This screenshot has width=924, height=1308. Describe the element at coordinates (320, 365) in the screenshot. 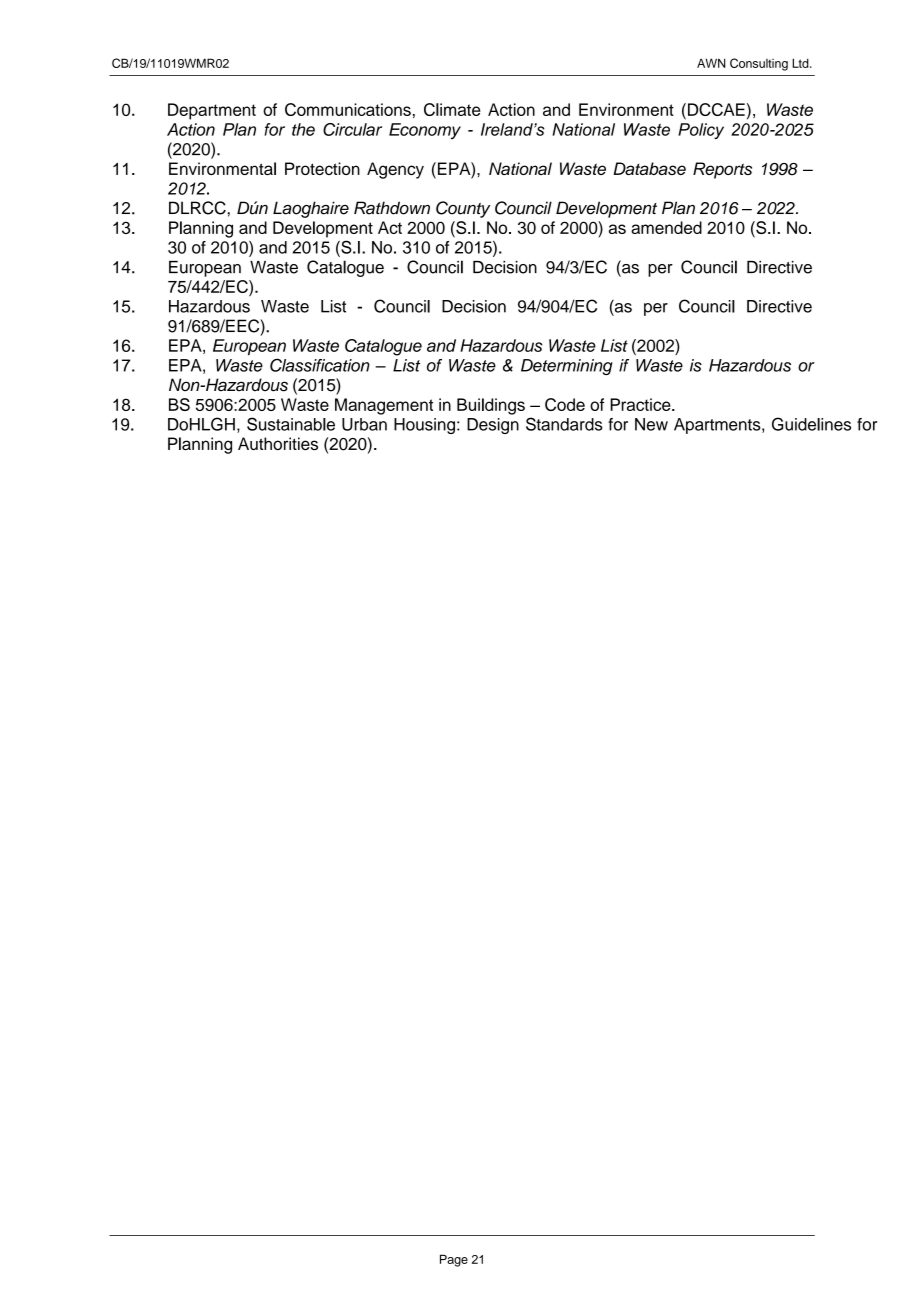

I see `Classification` at that location.
